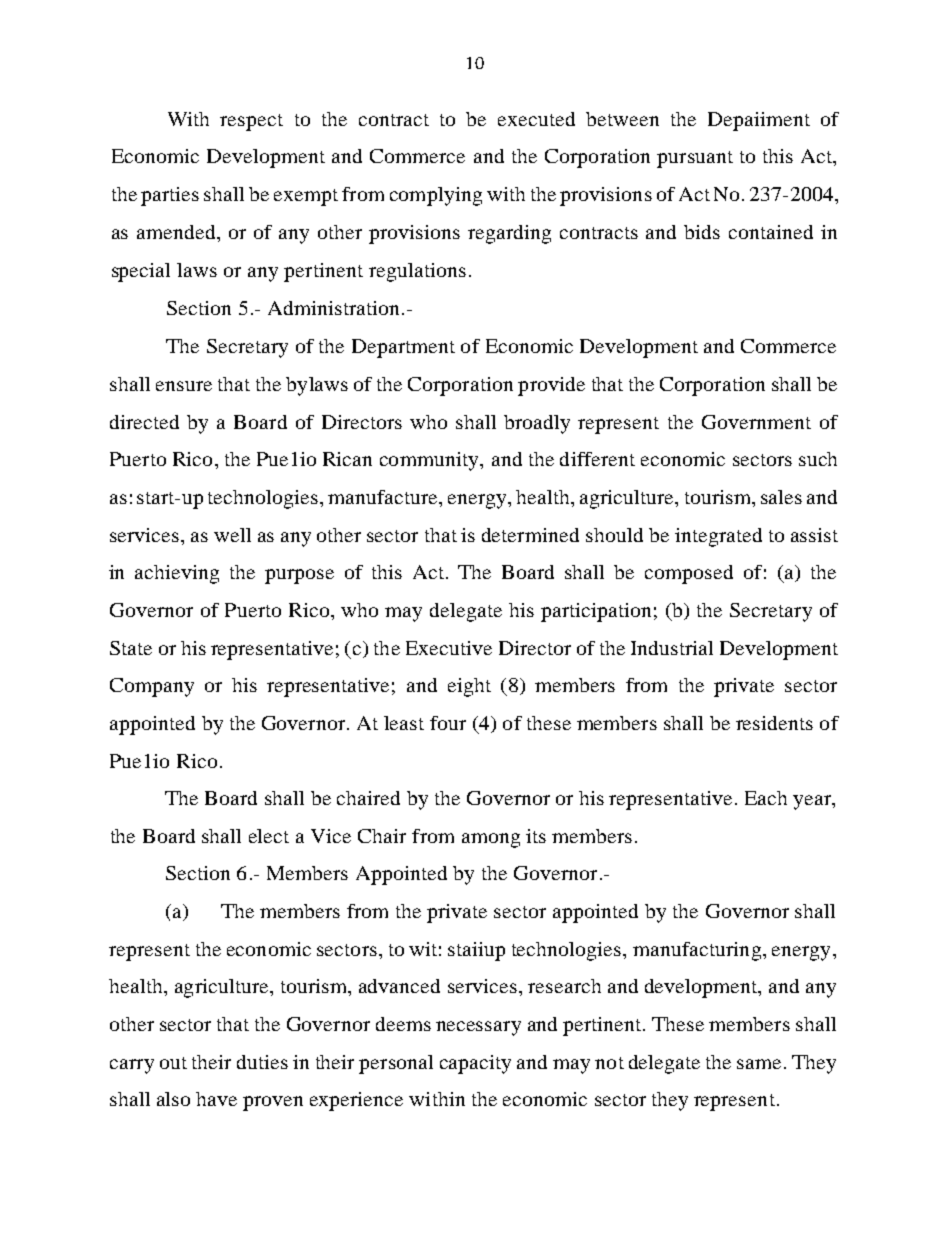  Describe the element at coordinates (216, 1099) in the document. I see `have` at that location.
